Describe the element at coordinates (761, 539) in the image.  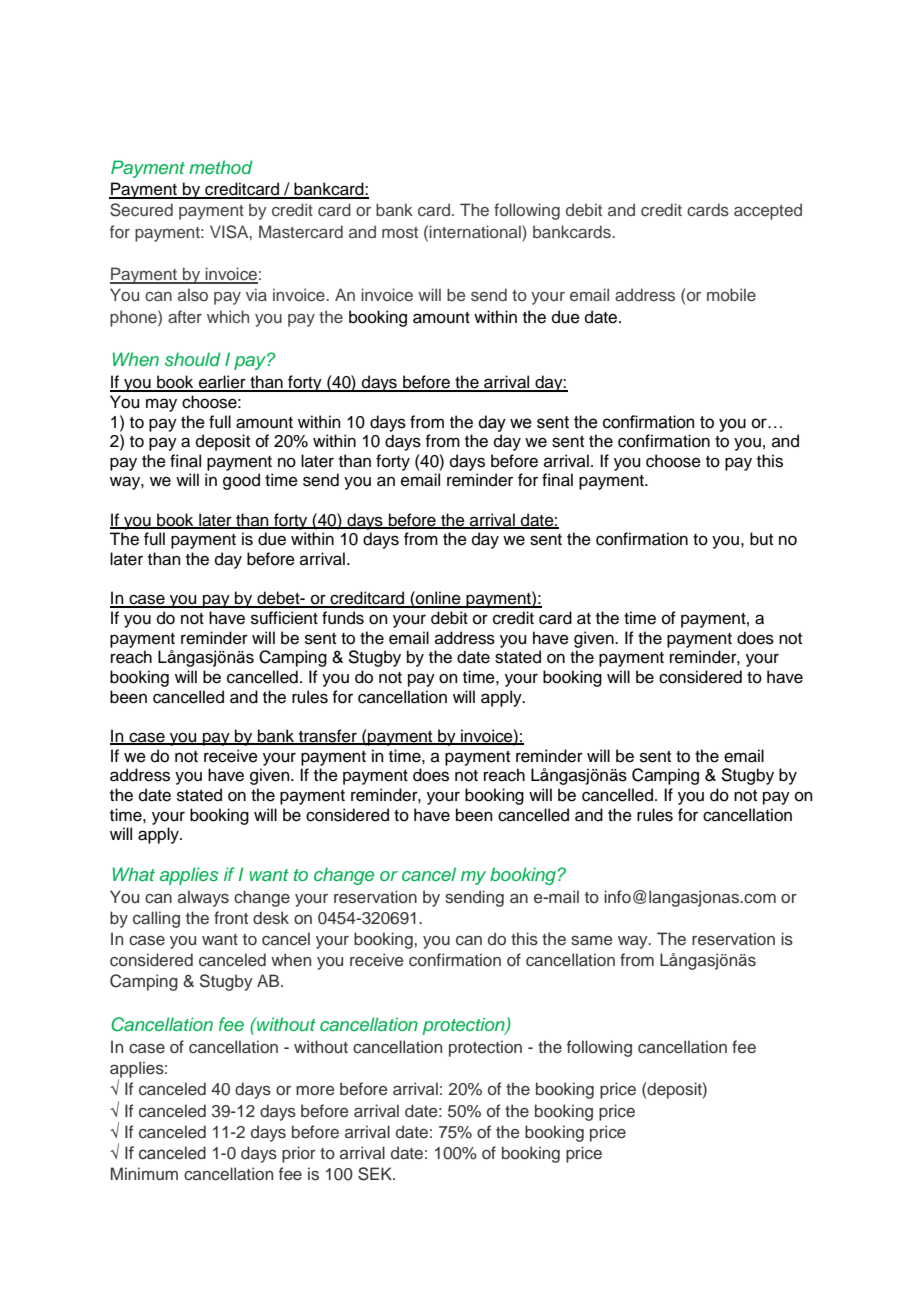
I see `but` at that location.
